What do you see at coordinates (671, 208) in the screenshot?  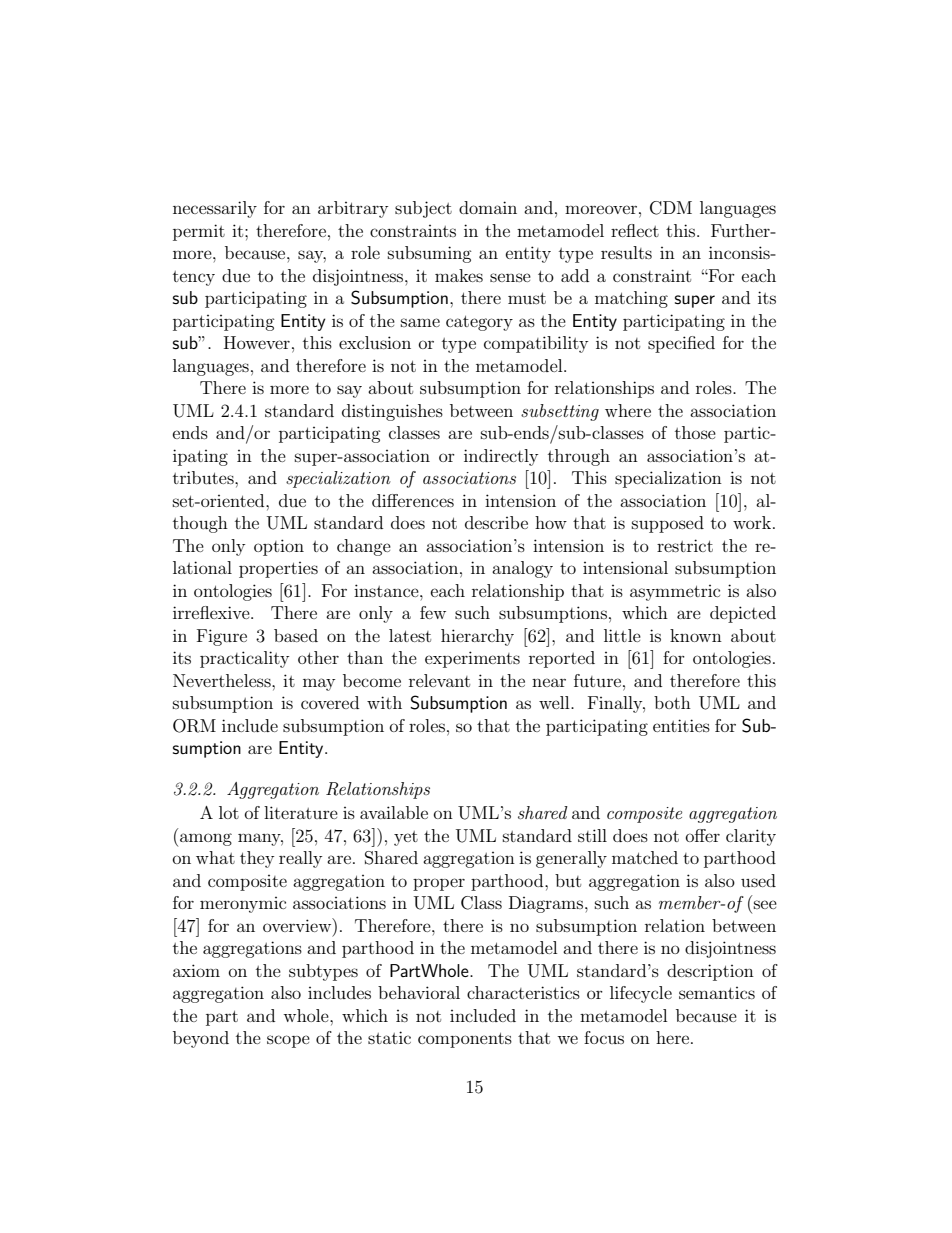 I see `CDM` at bounding box center [671, 208].
